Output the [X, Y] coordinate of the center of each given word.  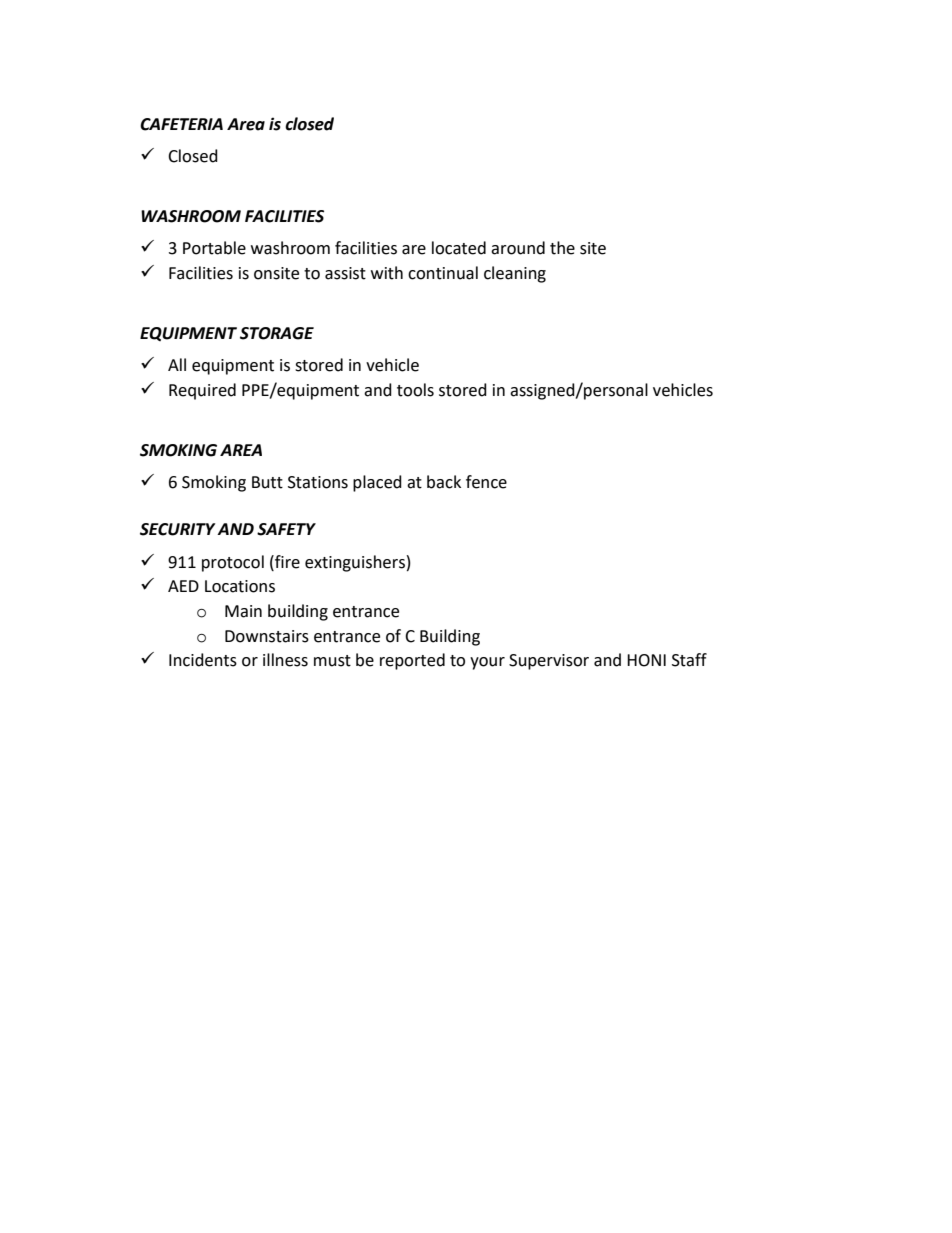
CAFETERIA [181, 124]
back [444, 482]
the [562, 248]
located [459, 248]
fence [486, 482]
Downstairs [267, 636]
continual [443, 273]
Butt [267, 482]
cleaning [515, 274]
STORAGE [277, 333]
